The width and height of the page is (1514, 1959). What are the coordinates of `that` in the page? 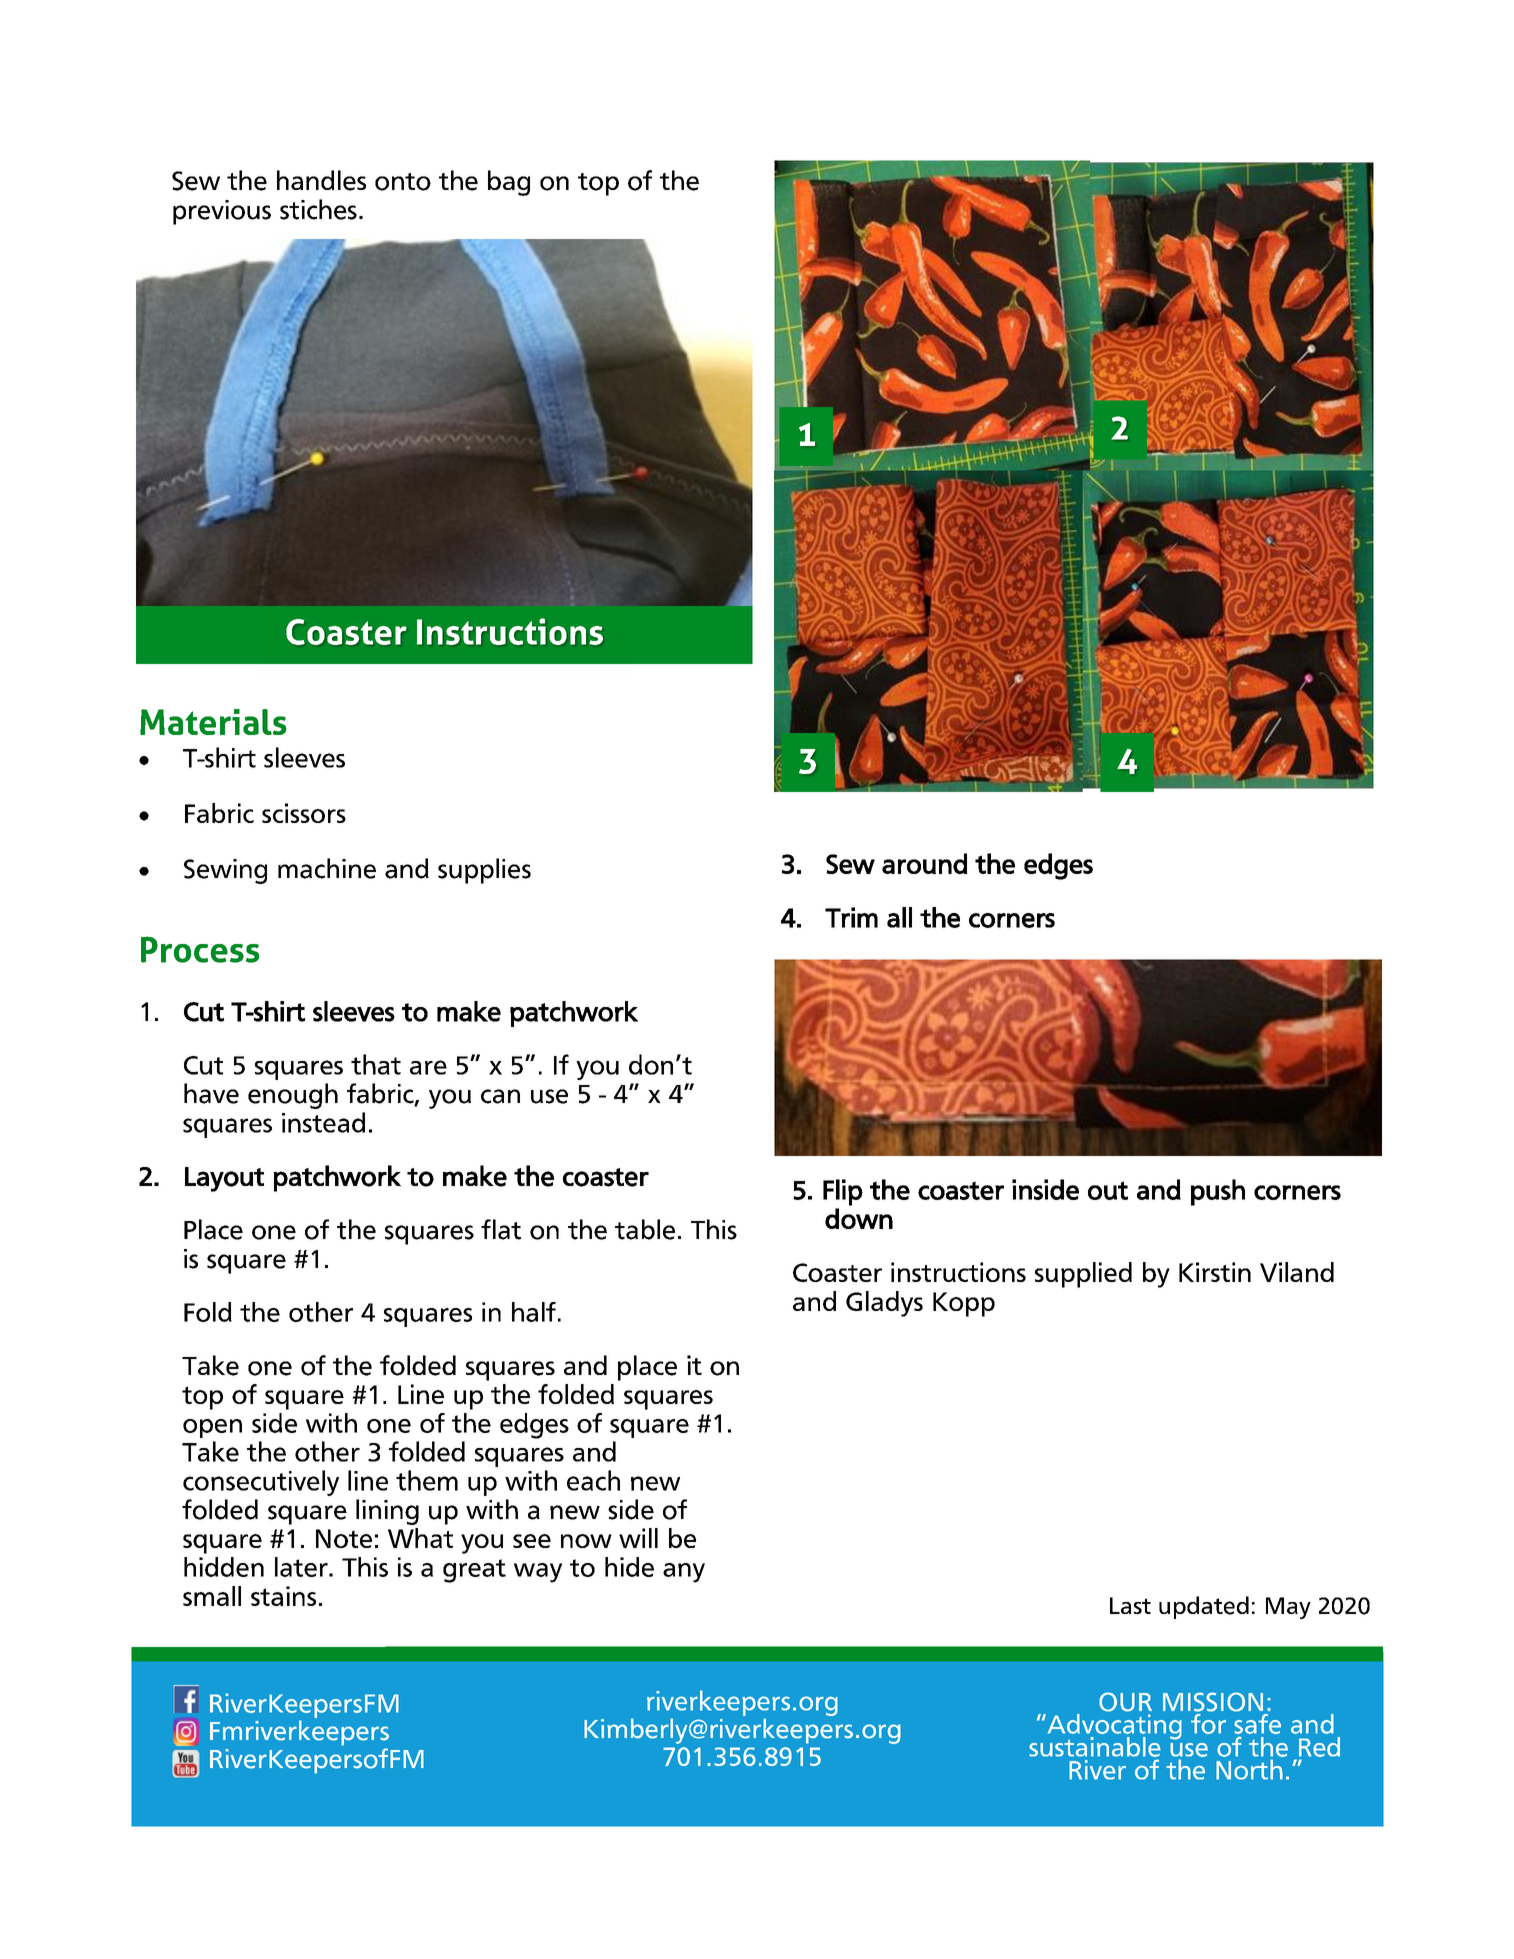 It's located at (376, 1064).
